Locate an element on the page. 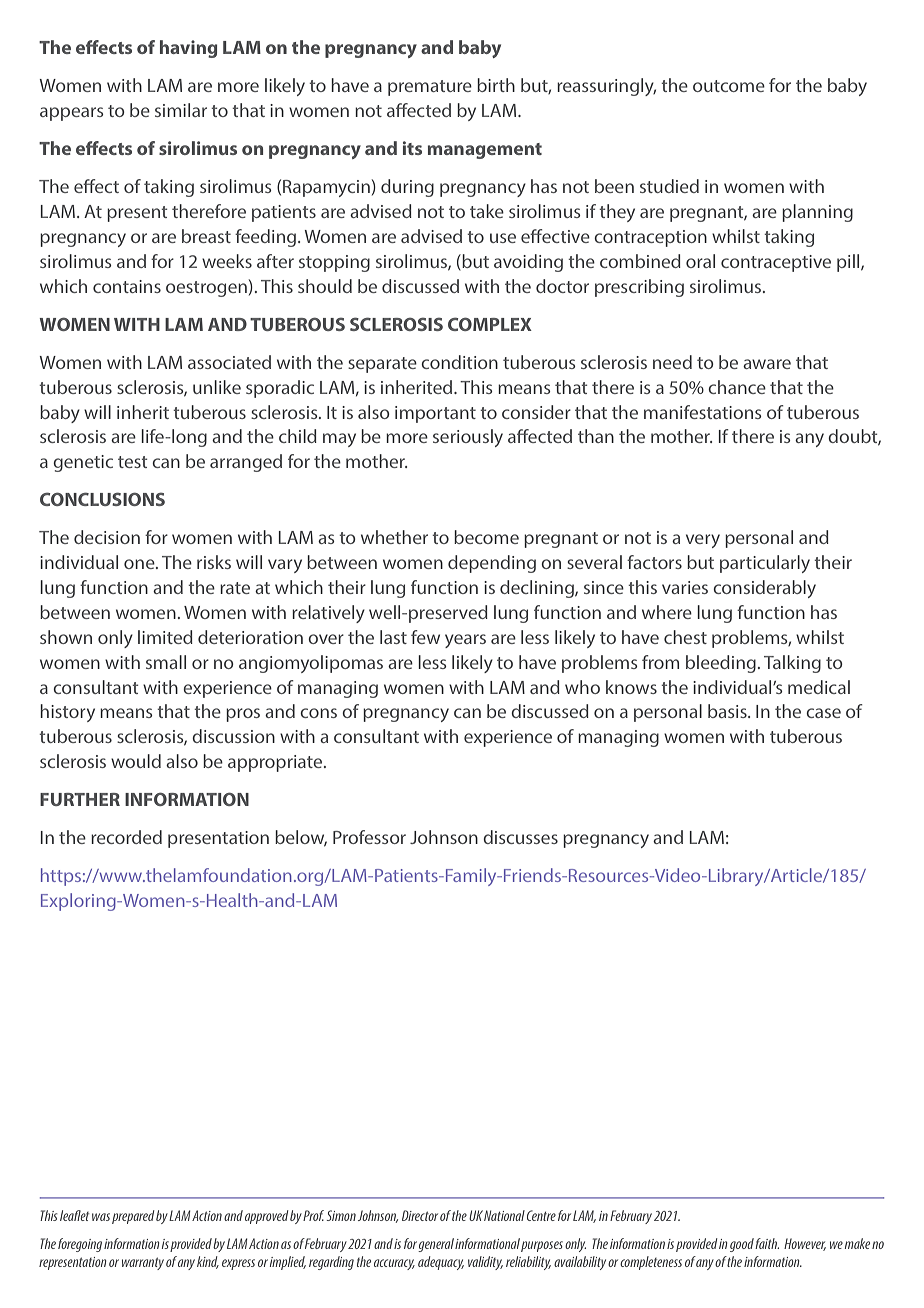 The image size is (924, 1308). prepared is located at coordinates (133, 1217).
